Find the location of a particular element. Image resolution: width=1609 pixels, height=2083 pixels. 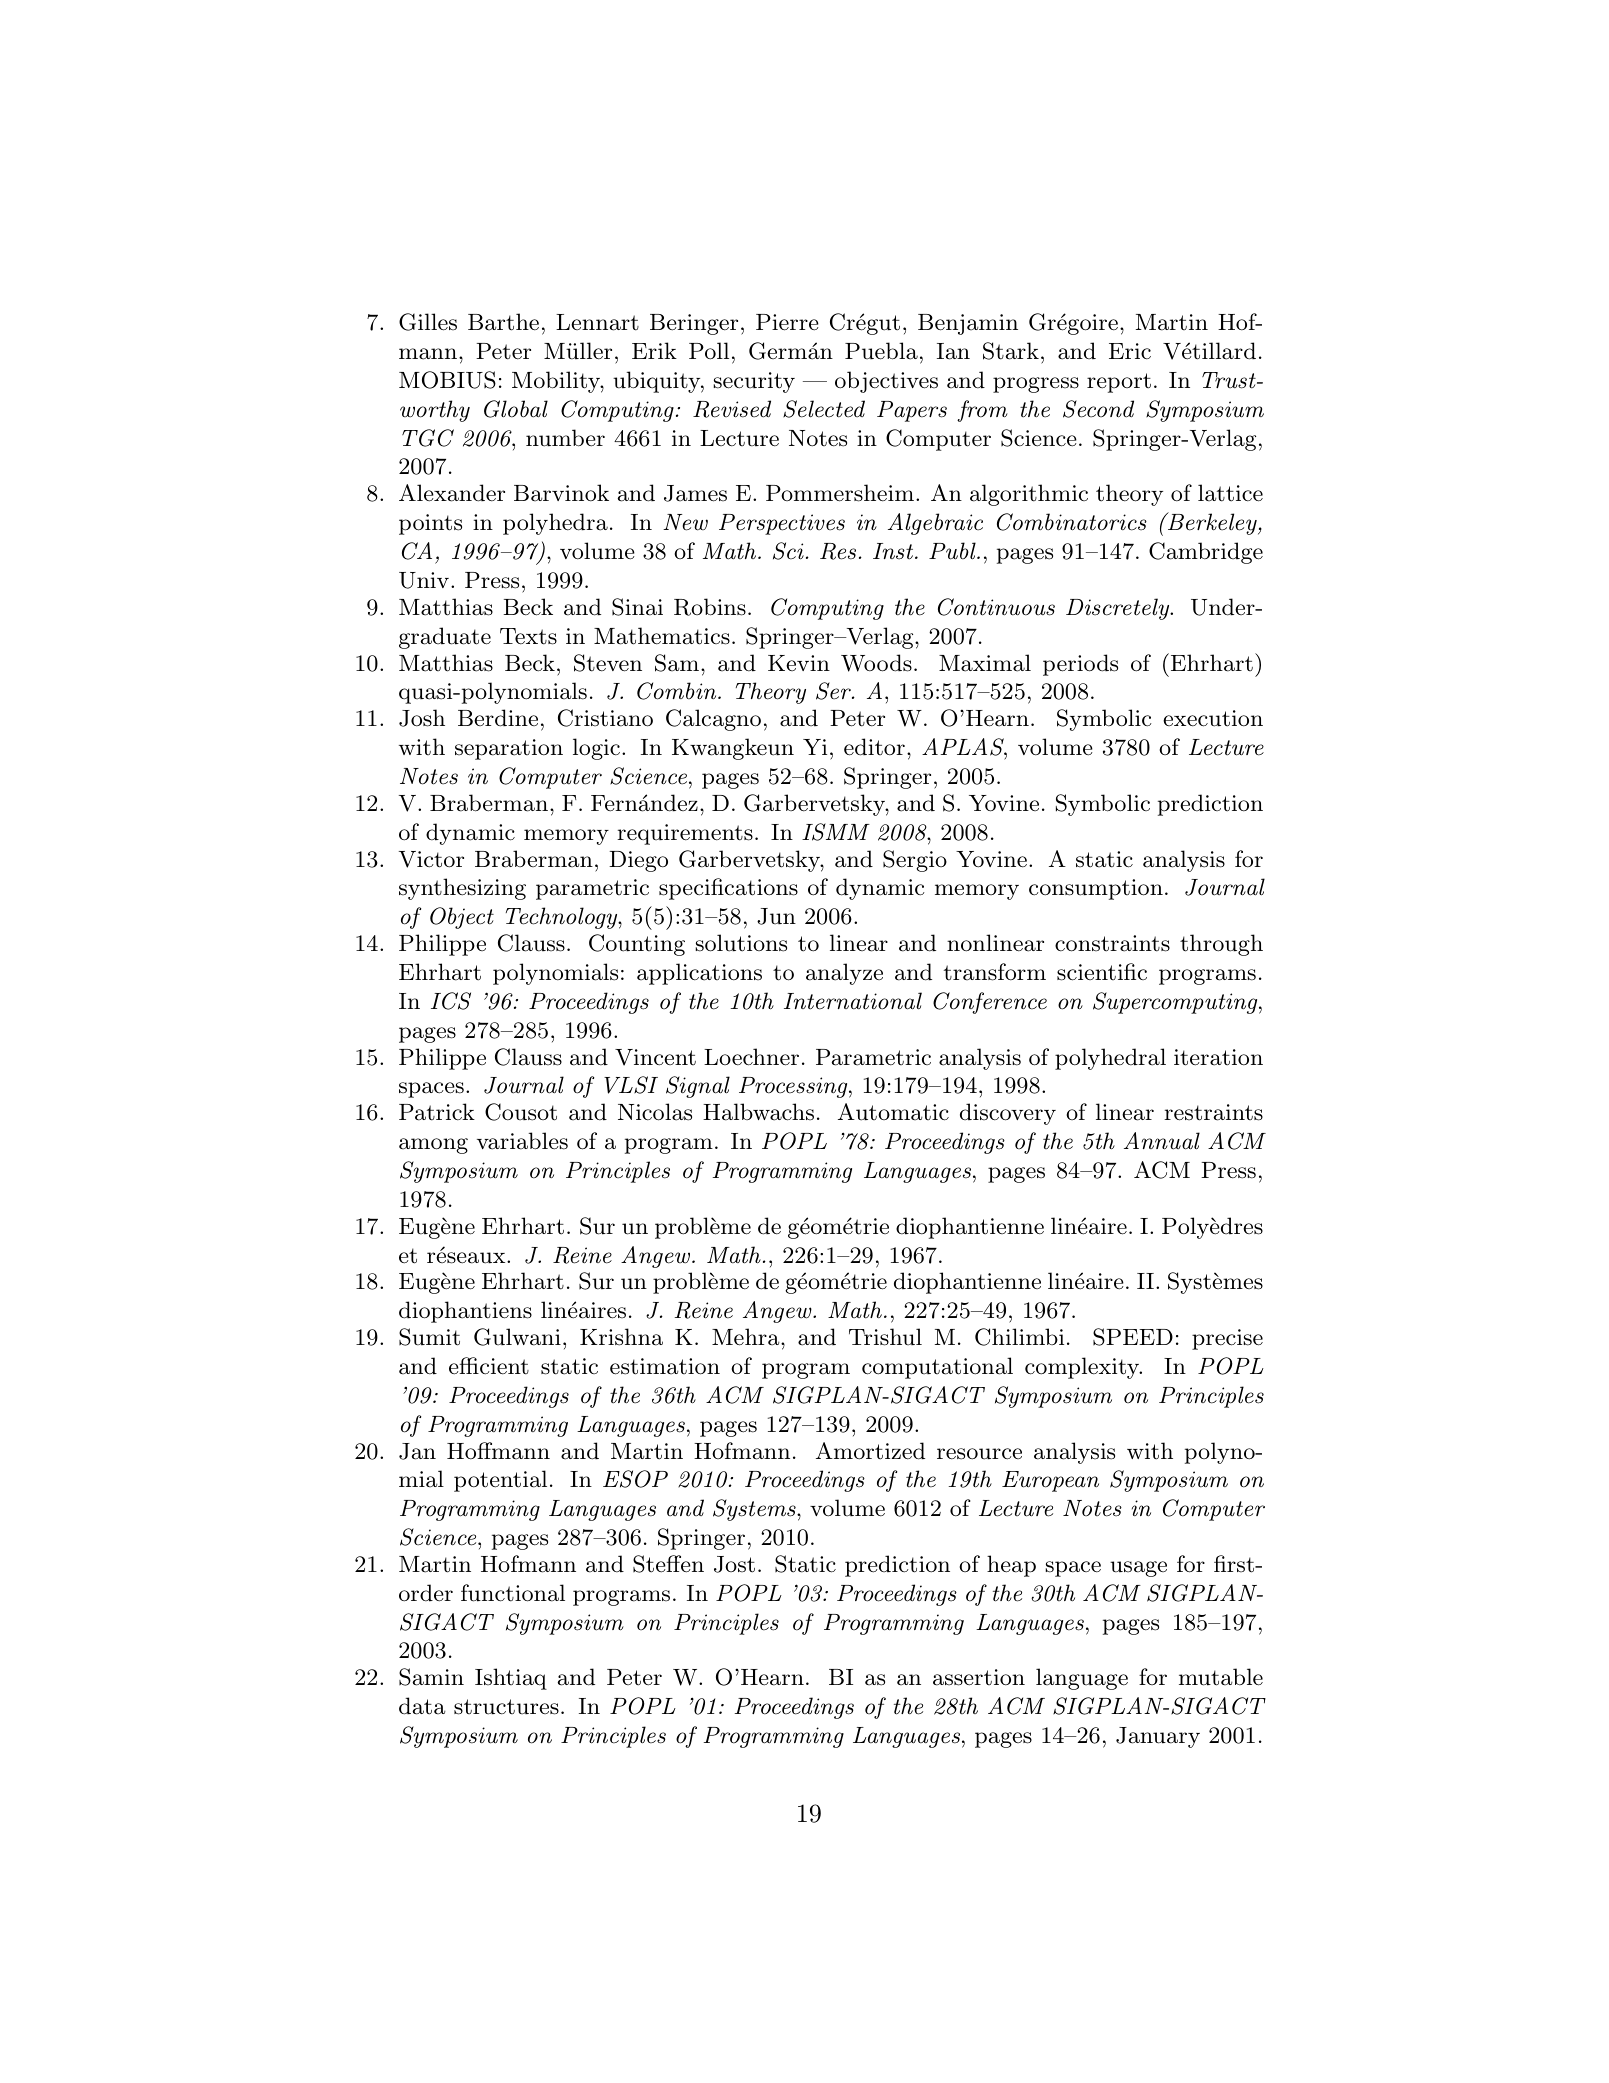

Automatic is located at coordinates (893, 1112).
